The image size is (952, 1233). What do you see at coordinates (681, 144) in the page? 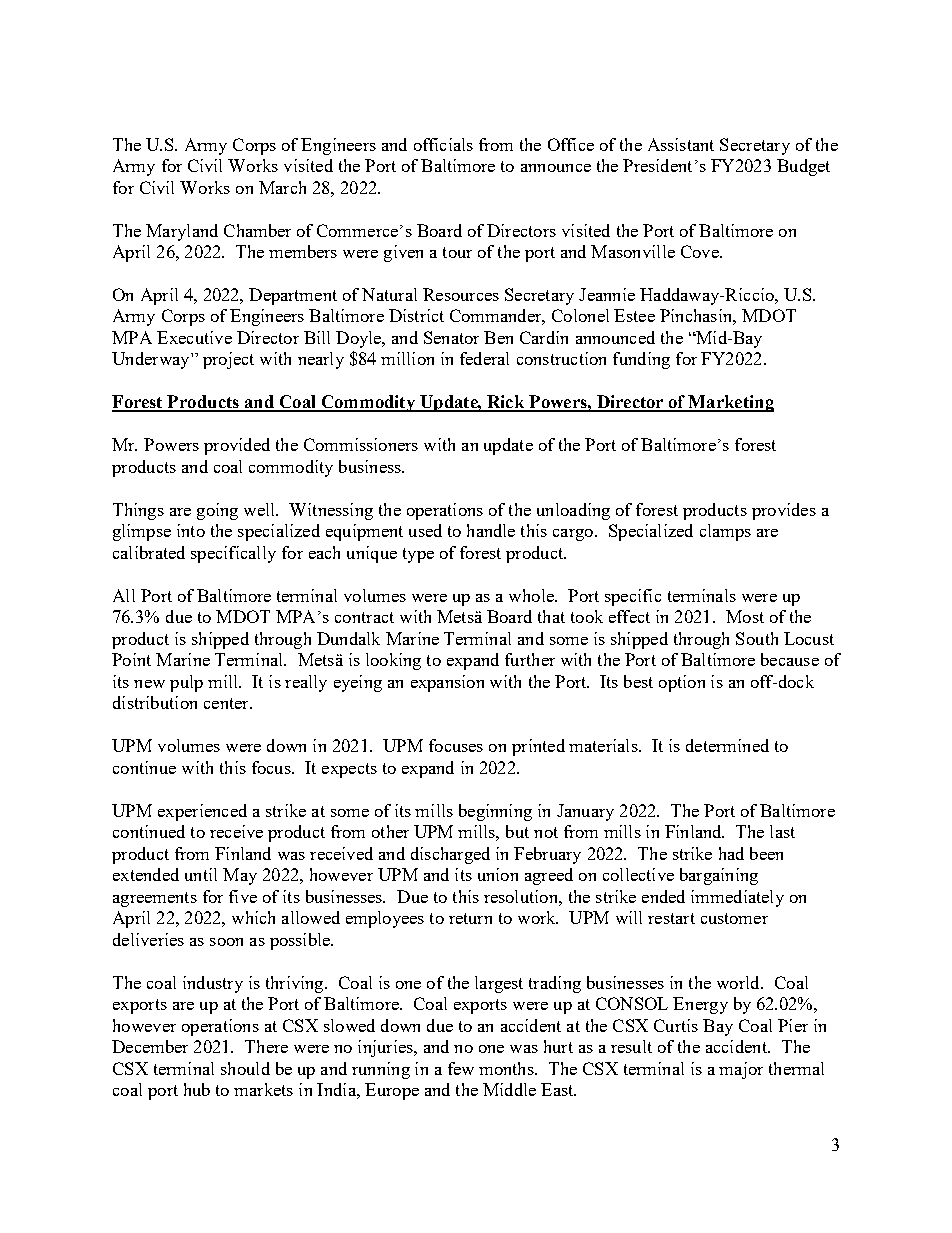
I see `Assistant` at bounding box center [681, 144].
